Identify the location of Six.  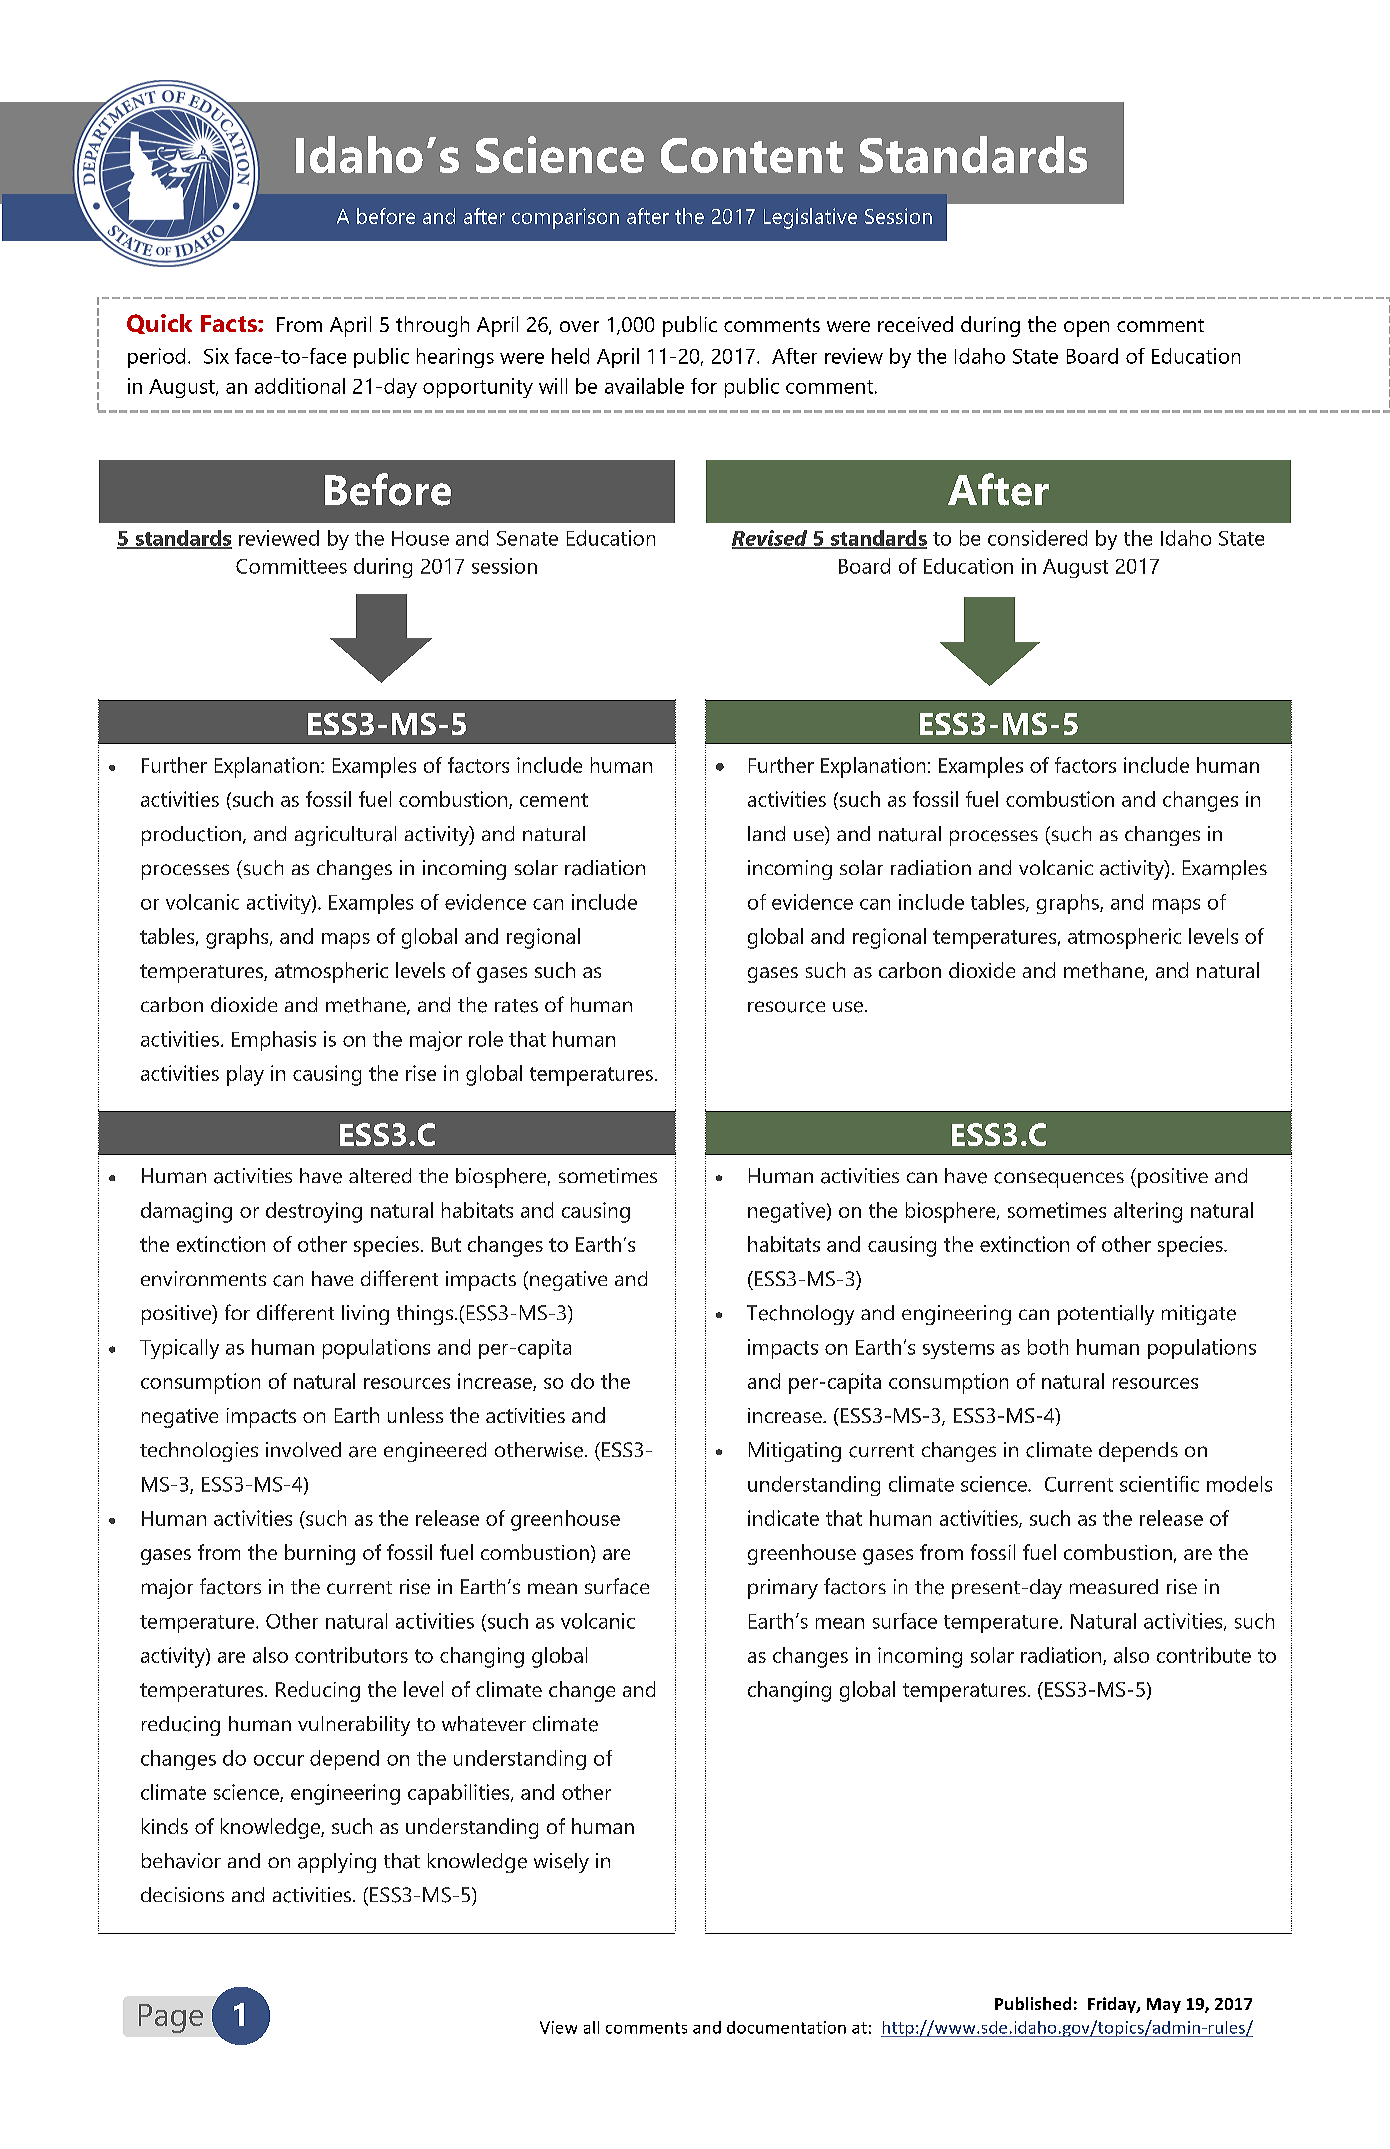
(216, 356).
